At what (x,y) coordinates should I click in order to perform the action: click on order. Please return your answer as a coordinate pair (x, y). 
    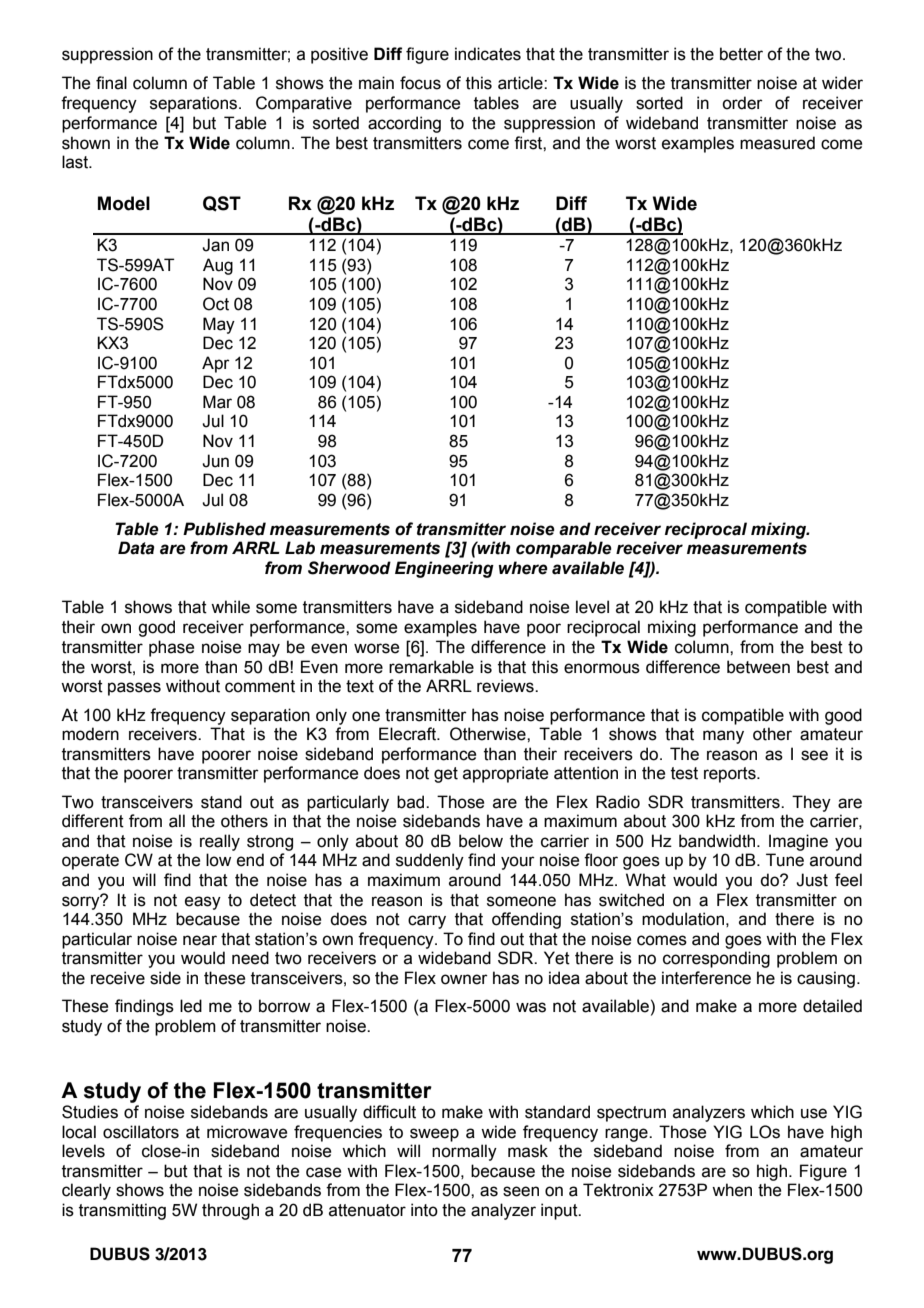
    Looking at the image, I should click on (742, 103).
